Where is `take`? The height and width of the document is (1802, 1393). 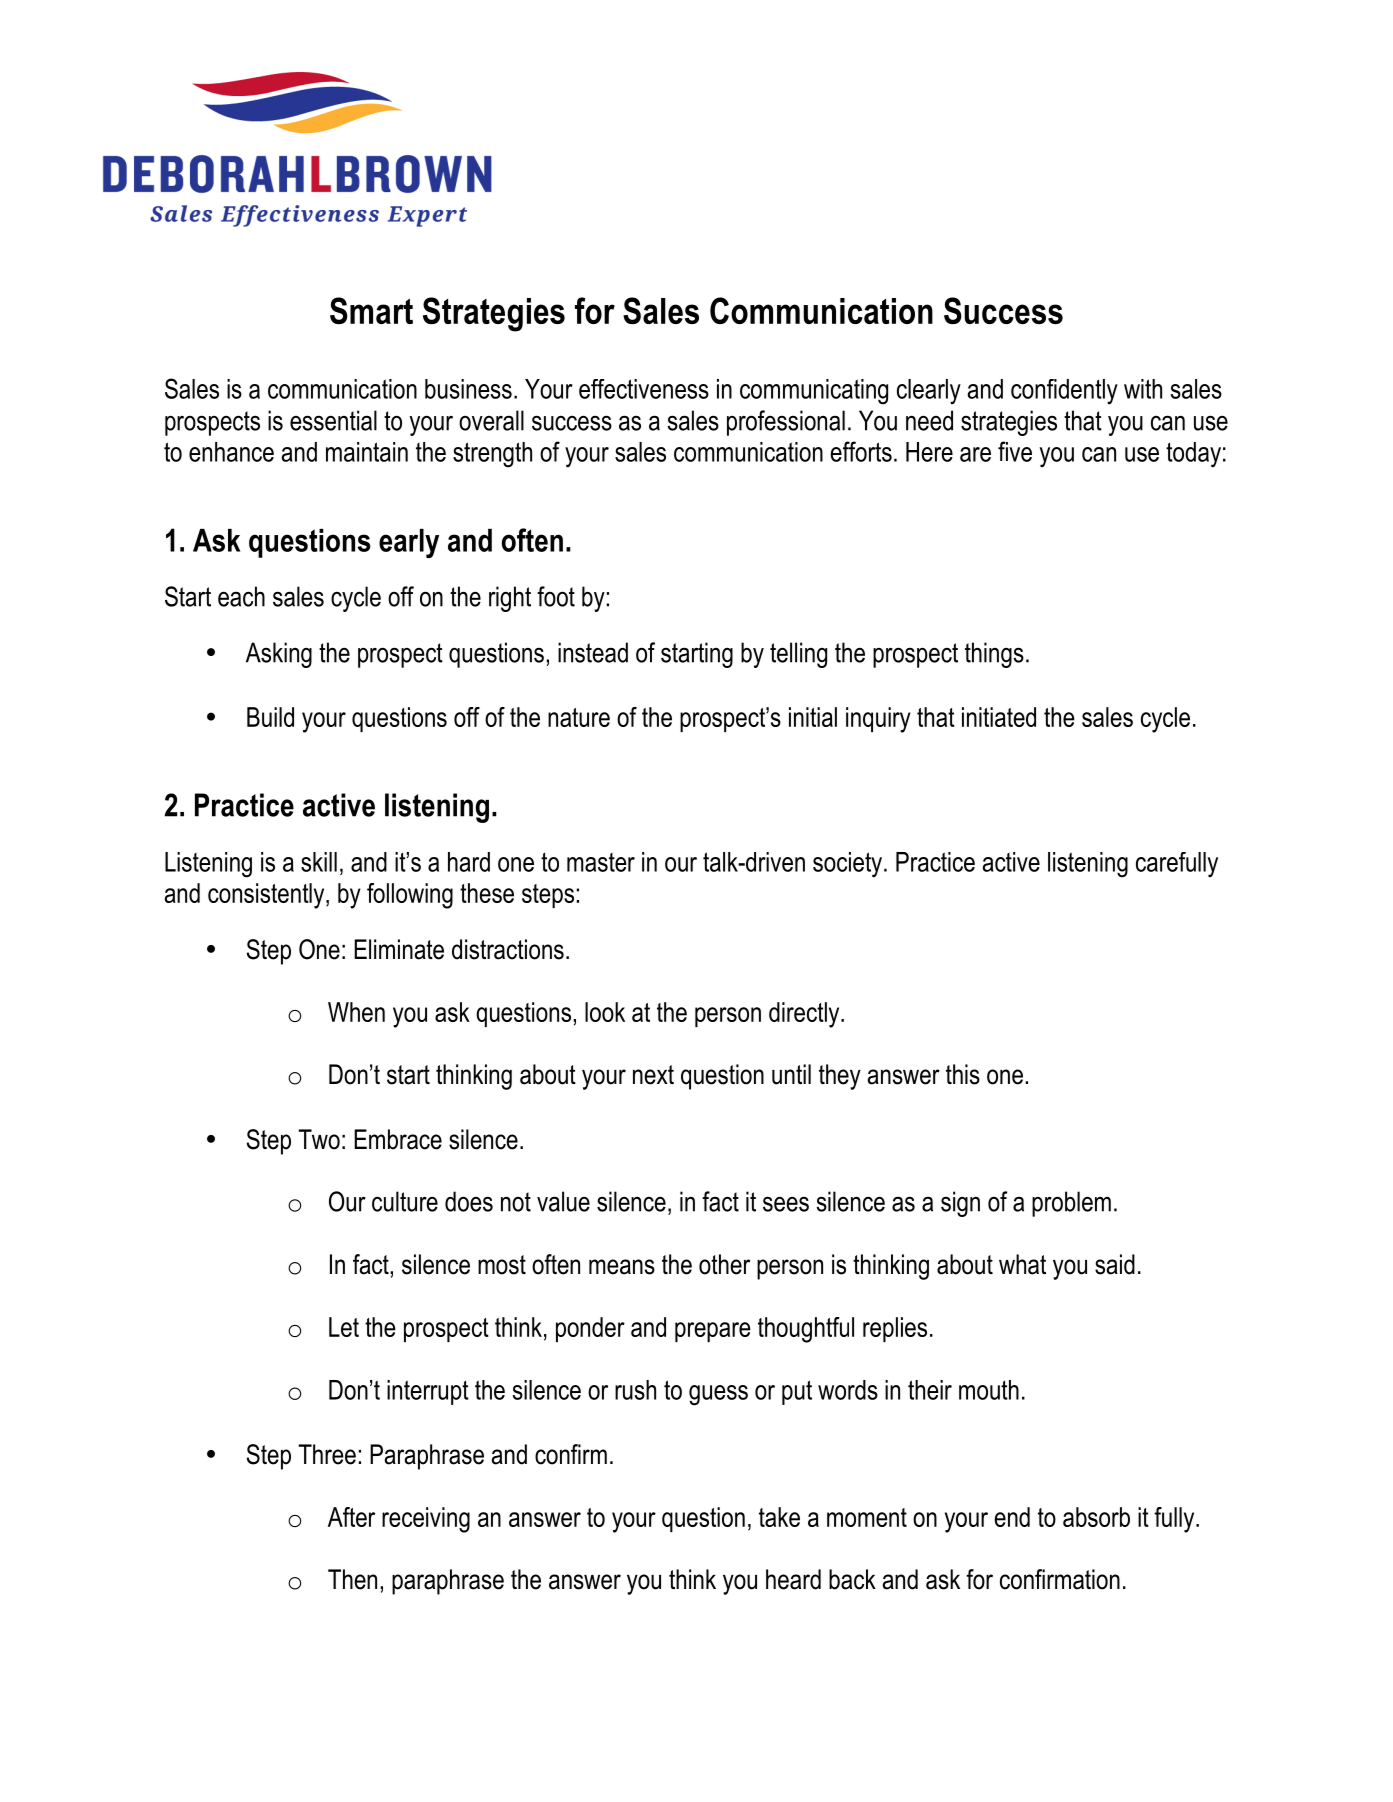 take is located at coordinates (779, 1517).
